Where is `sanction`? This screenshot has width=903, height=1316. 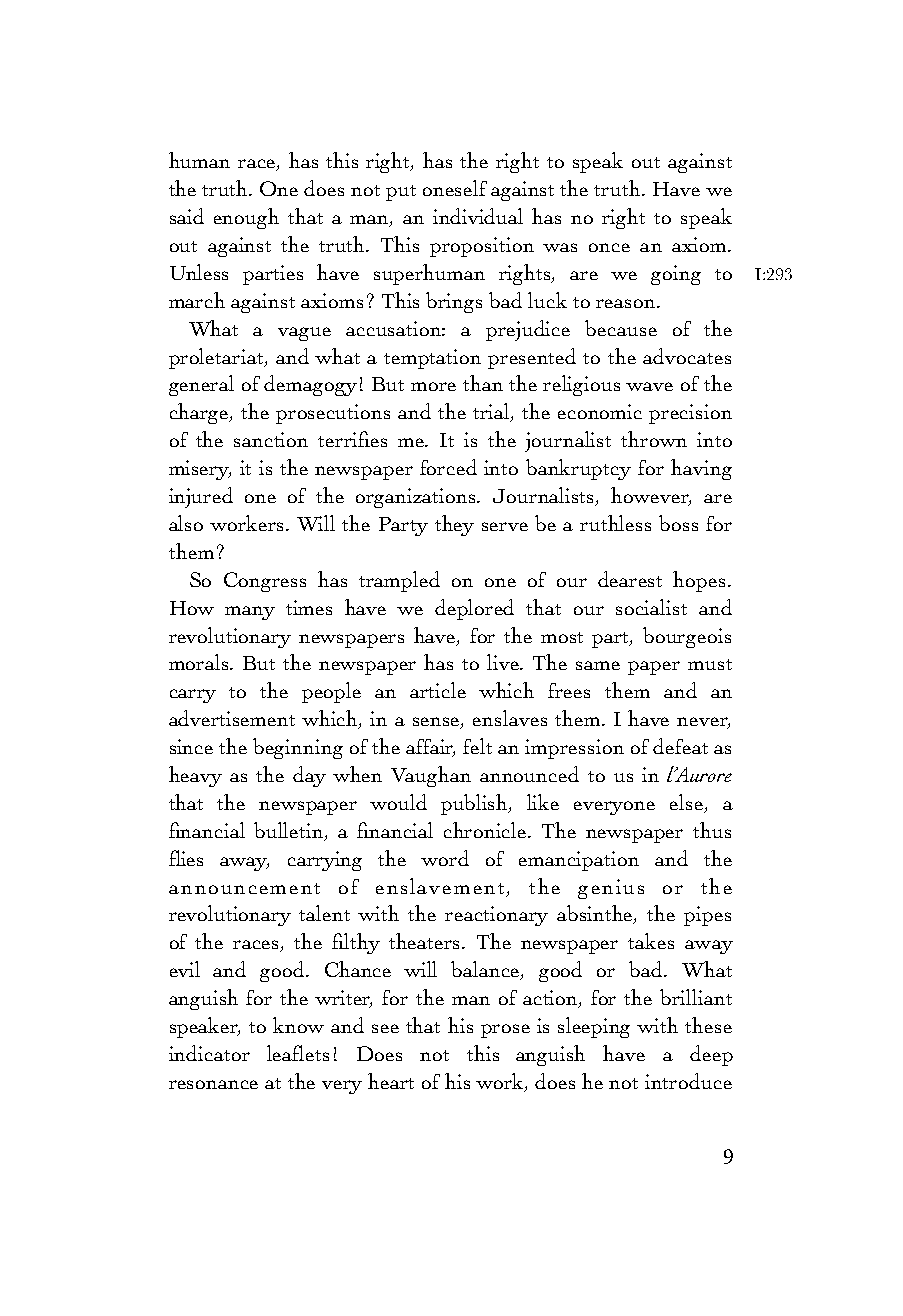 sanction is located at coordinates (271, 439).
